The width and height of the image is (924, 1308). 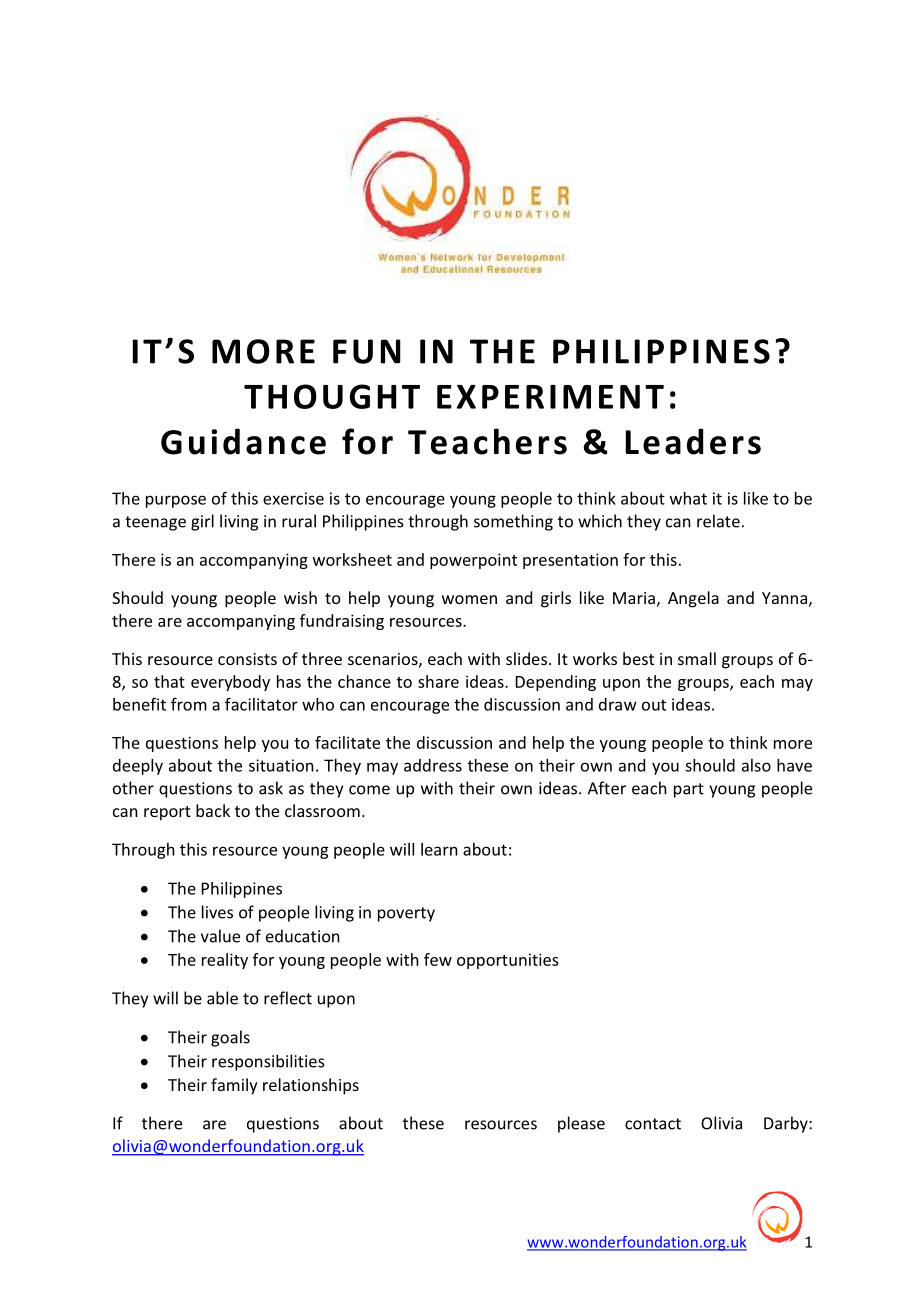 What do you see at coordinates (581, 1124) in the image?
I see `please` at bounding box center [581, 1124].
